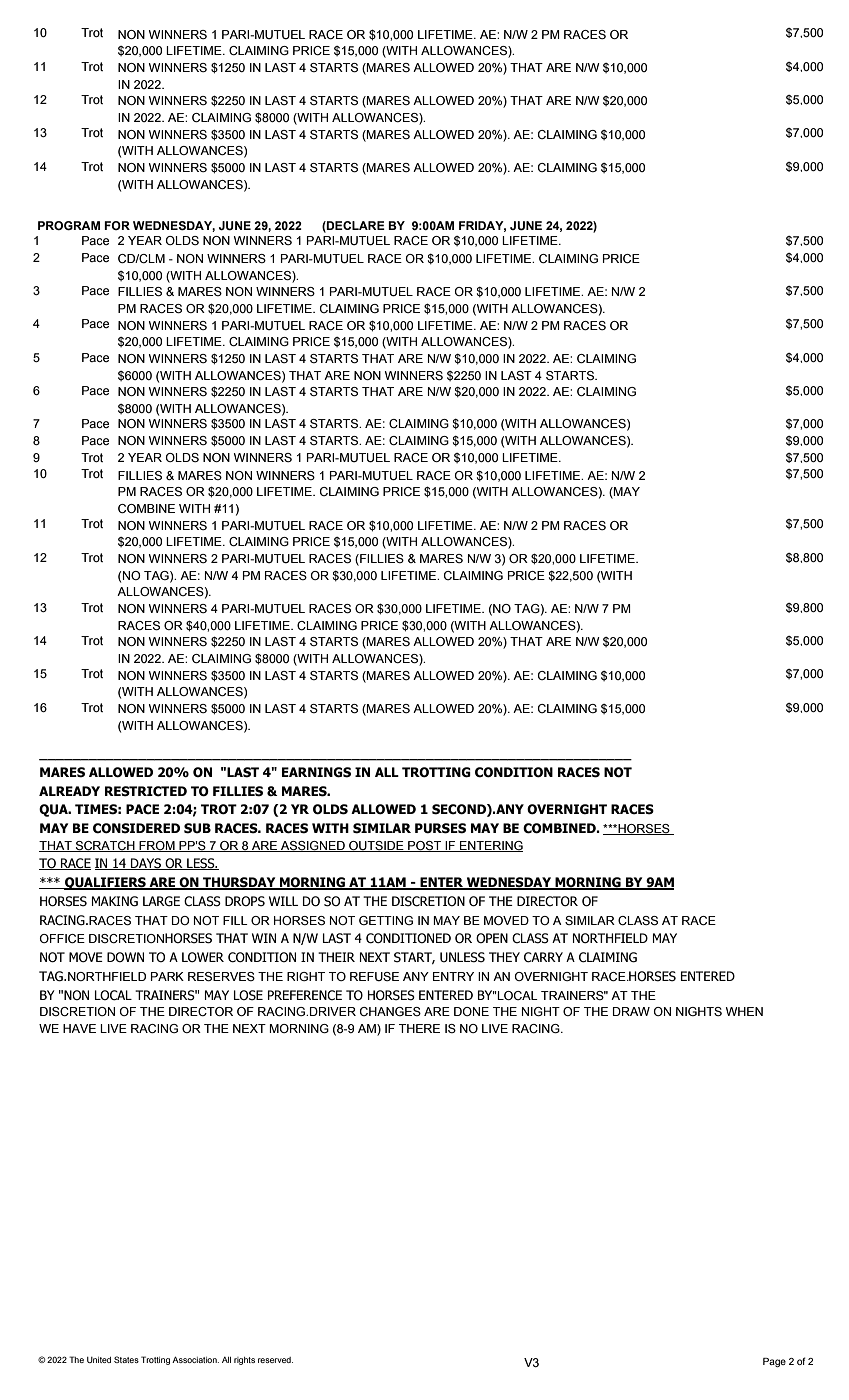 The height and width of the document is (1400, 849). Describe the element at coordinates (117, 225) in the document. I see `FOR` at that location.
